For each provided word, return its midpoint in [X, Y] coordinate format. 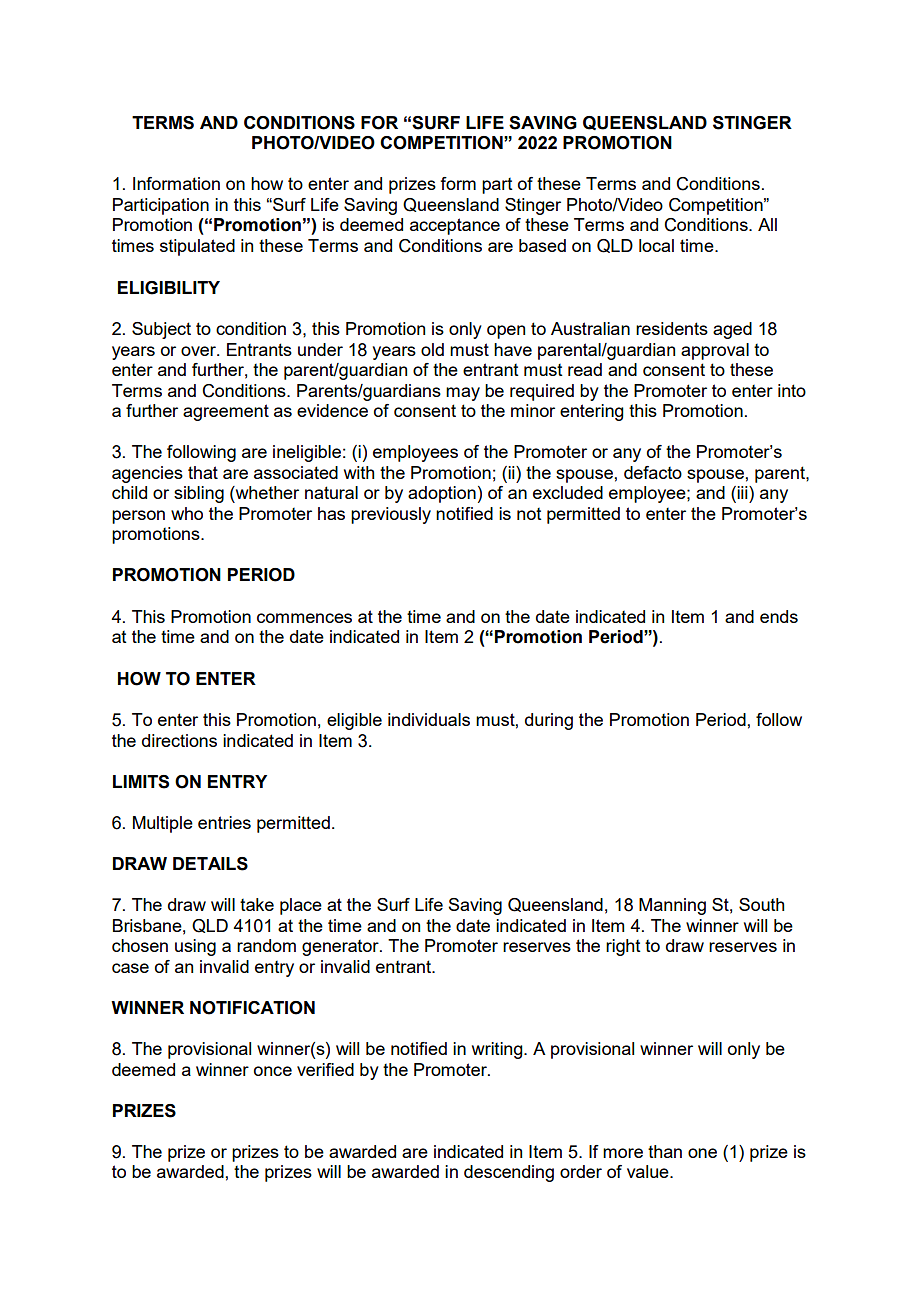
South [761, 904]
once [273, 1071]
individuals [429, 719]
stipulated [197, 247]
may [463, 394]
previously [391, 515]
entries [224, 822]
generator [341, 948]
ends [779, 616]
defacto [653, 472]
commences [304, 618]
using [195, 947]
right [623, 947]
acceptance [455, 226]
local [656, 245]
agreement [226, 412]
